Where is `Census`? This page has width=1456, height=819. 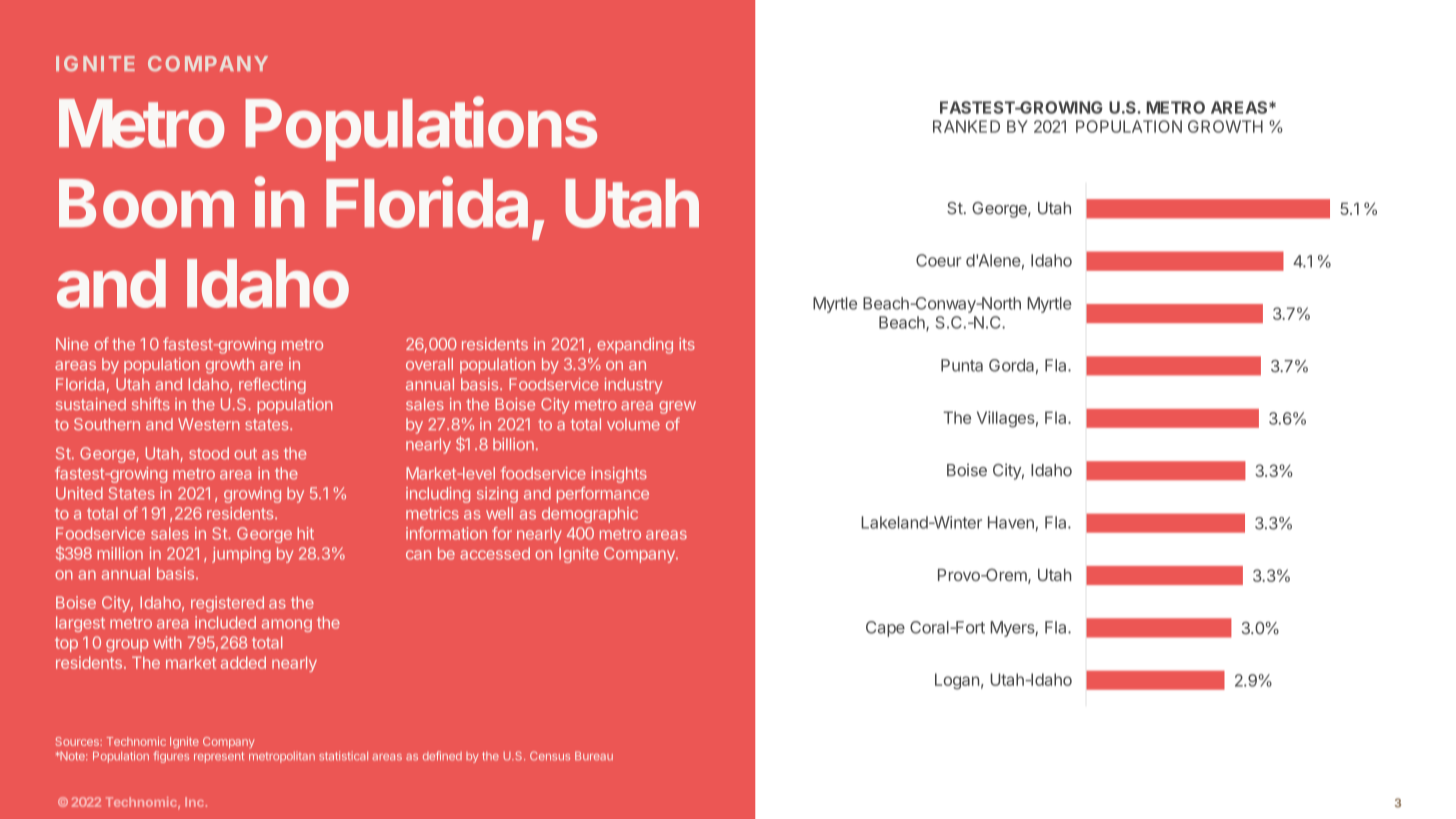 Census is located at coordinates (550, 756).
